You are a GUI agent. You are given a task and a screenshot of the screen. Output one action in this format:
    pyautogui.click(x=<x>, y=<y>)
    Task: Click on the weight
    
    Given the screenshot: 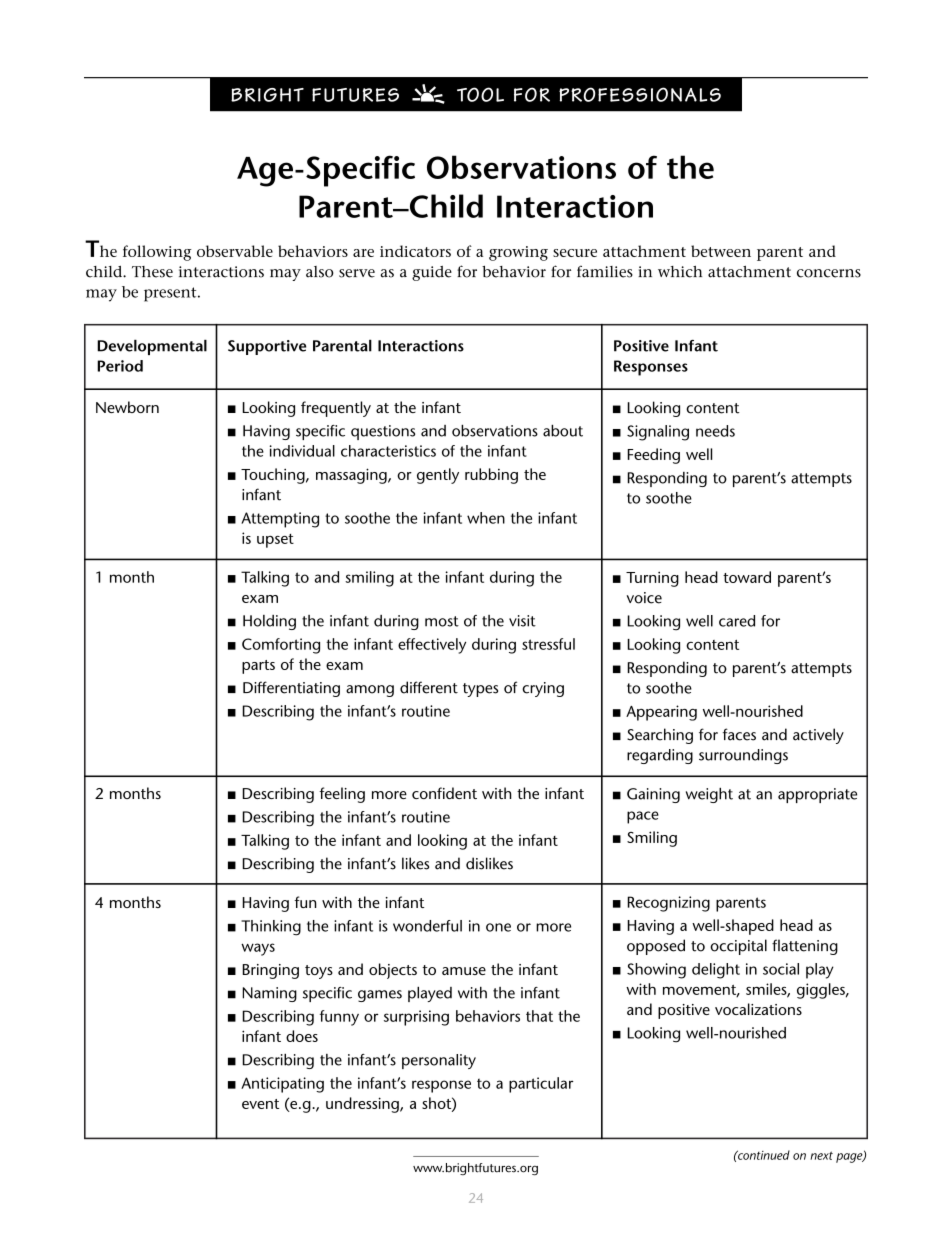 What is the action you would take?
    pyautogui.click(x=709, y=795)
